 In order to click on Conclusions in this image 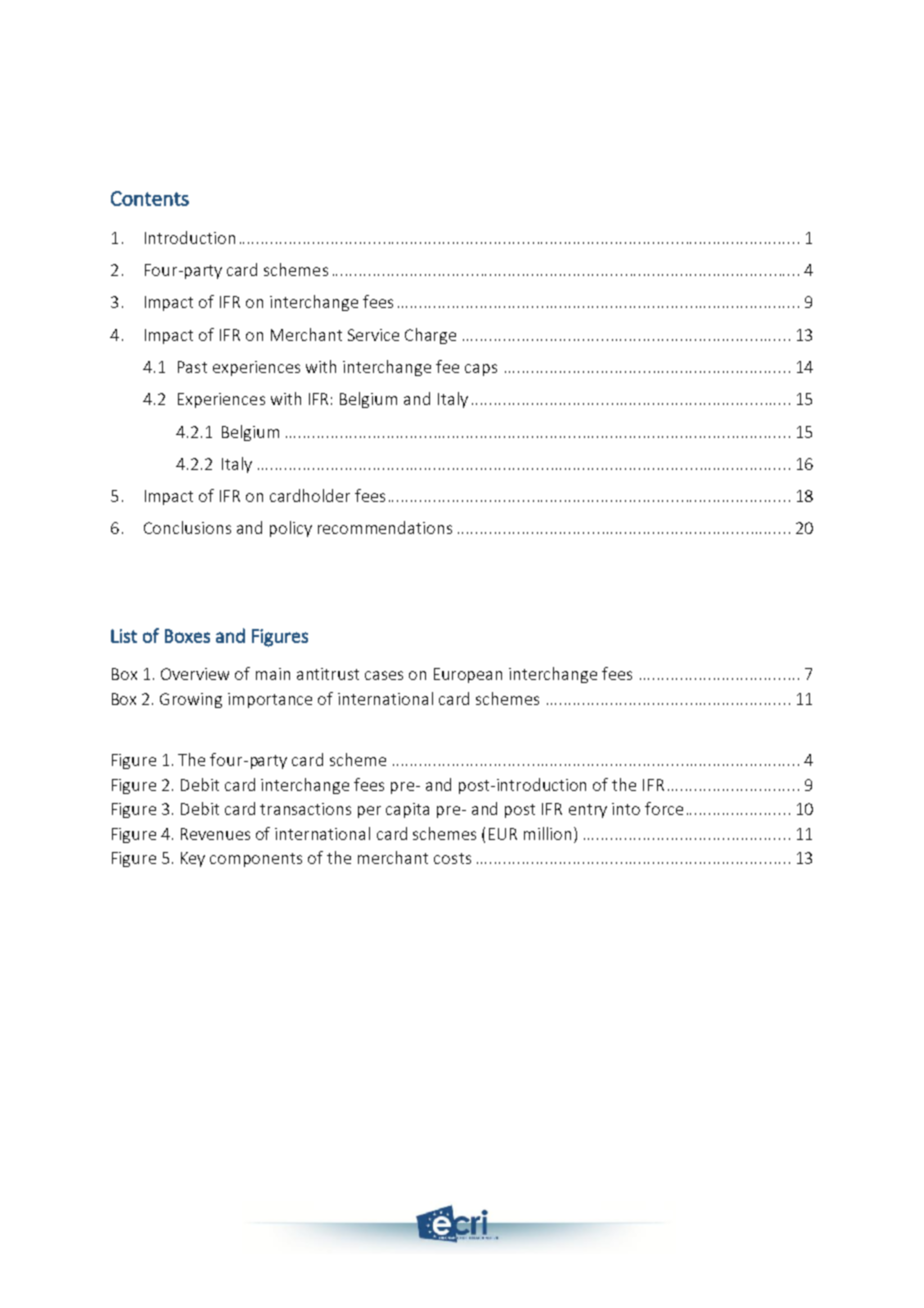, I will do `click(187, 527)`.
